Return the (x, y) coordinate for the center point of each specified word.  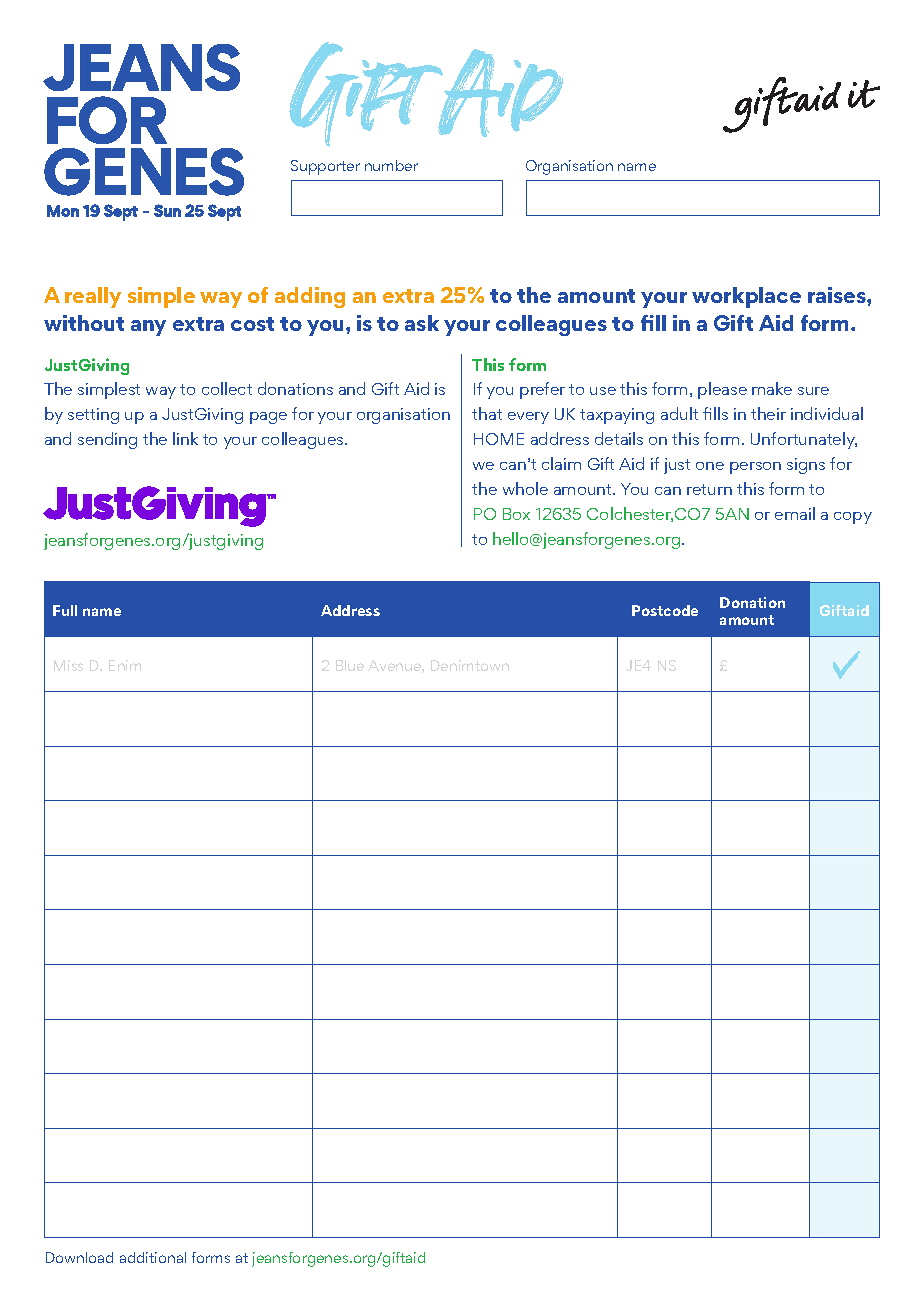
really (93, 297)
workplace (746, 297)
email (795, 513)
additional (153, 1257)
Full (65, 610)
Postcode (665, 610)
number (391, 165)
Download (79, 1257)
